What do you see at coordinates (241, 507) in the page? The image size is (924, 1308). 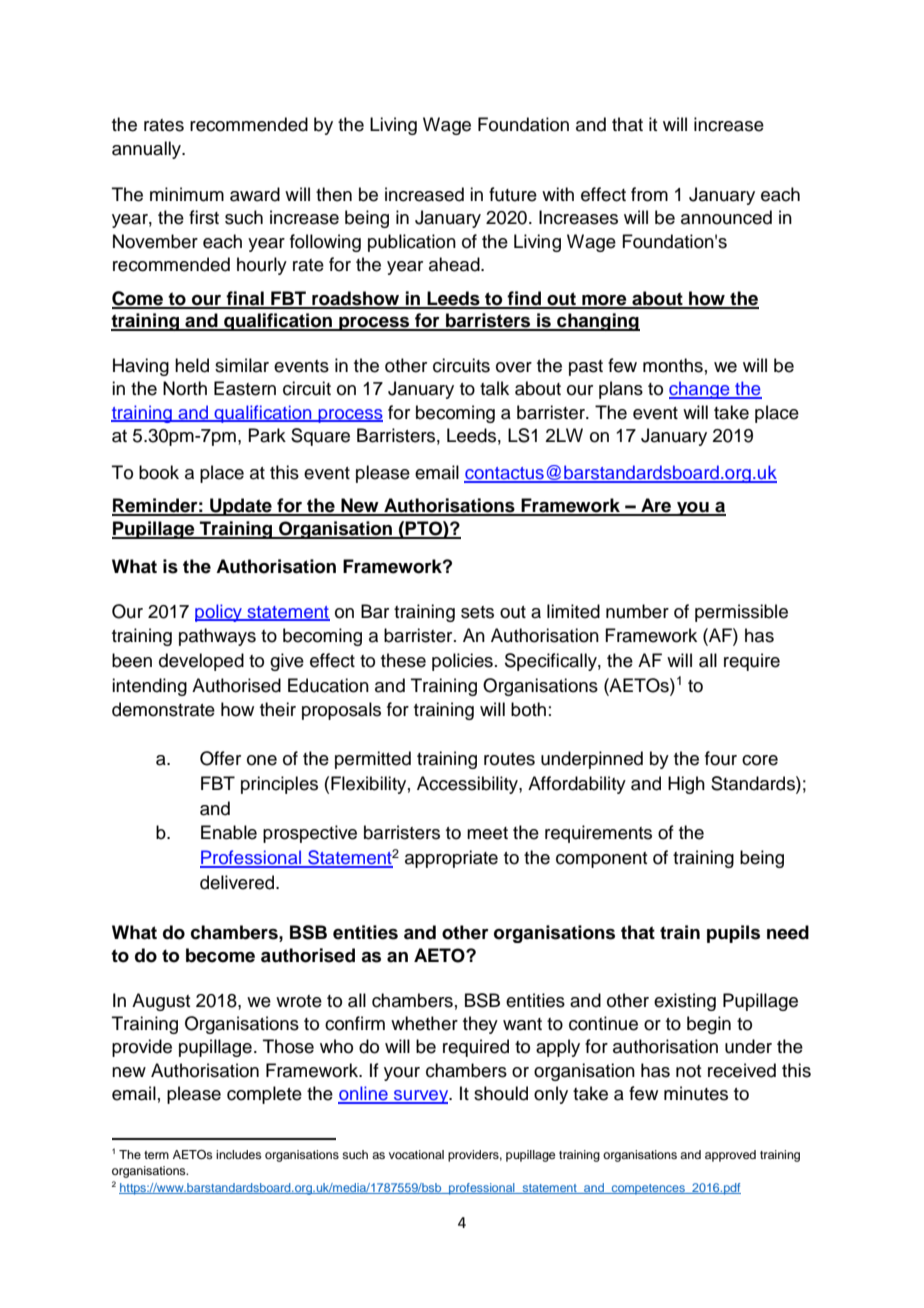 I see `Update` at bounding box center [241, 507].
